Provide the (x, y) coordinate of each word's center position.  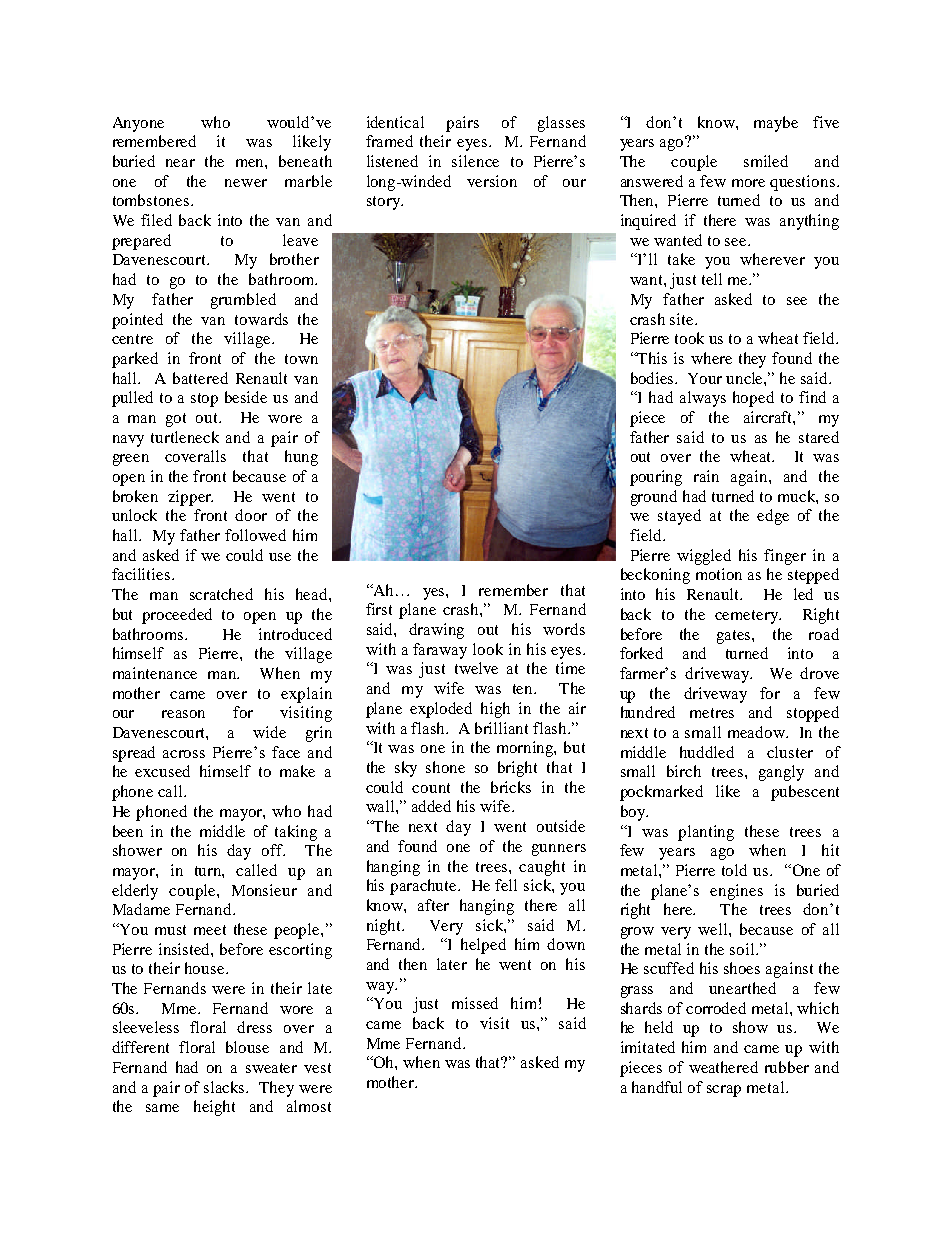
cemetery (747, 617)
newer (246, 183)
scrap (724, 1091)
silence (475, 161)
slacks (225, 1087)
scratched (221, 594)
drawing (436, 631)
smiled (766, 161)
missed (475, 1003)
